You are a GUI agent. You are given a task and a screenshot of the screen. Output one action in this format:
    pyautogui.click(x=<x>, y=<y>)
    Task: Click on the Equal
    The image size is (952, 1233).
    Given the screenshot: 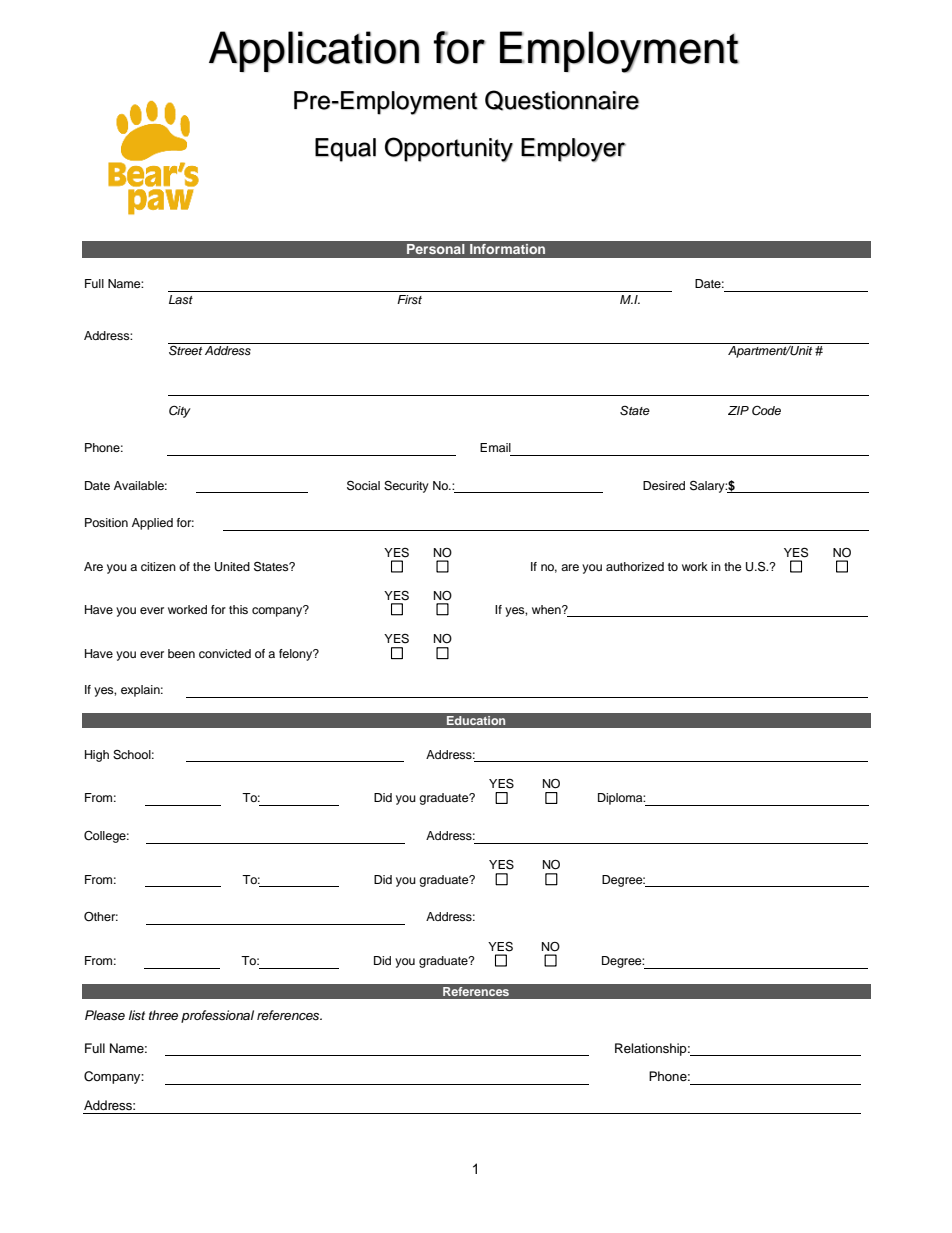 What is the action you would take?
    pyautogui.click(x=345, y=150)
